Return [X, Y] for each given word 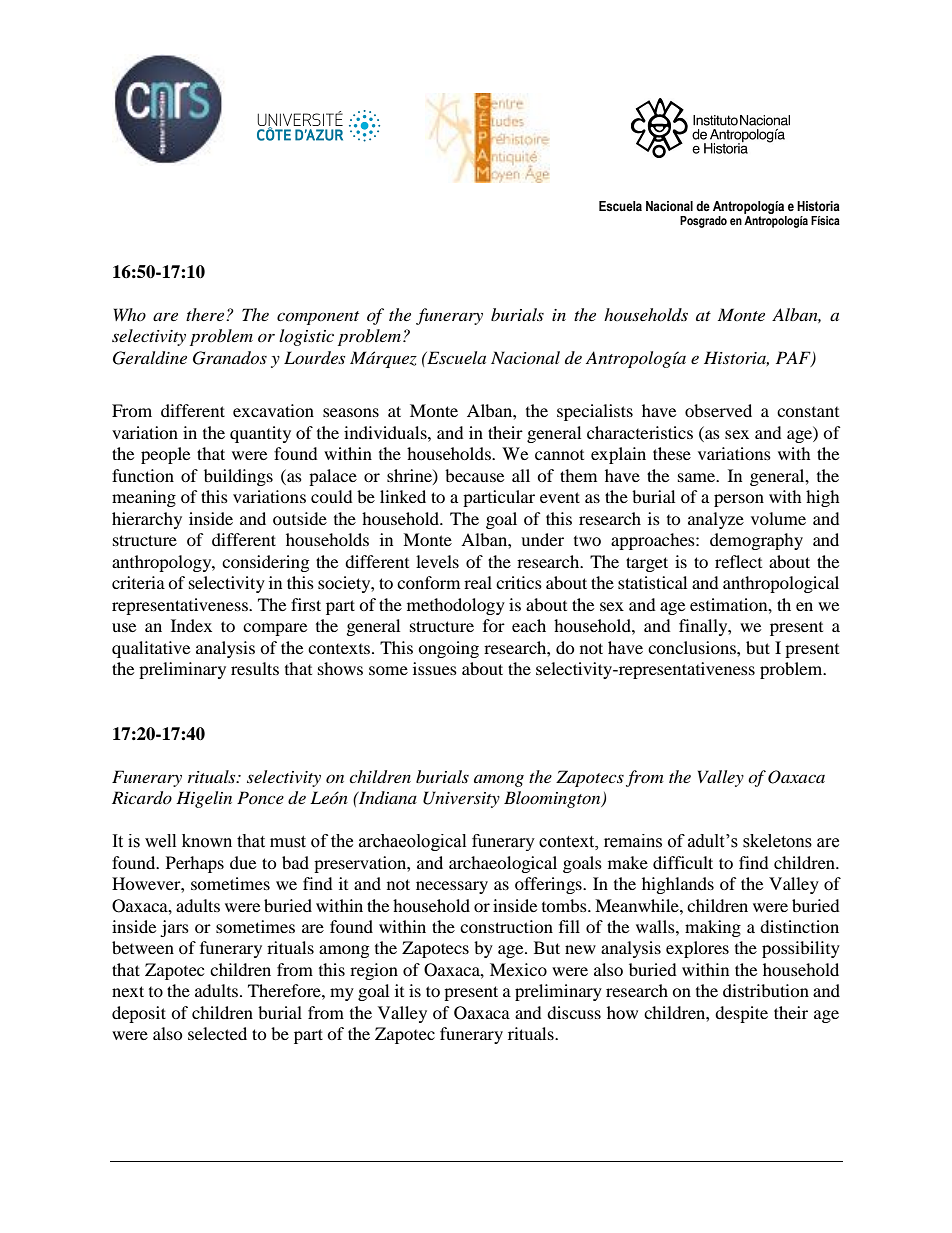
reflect [738, 561]
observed [718, 410]
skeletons [777, 841]
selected [217, 1033]
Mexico [518, 969]
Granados [230, 358]
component [318, 318]
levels [437, 561]
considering [265, 563]
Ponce [260, 797]
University [461, 799]
